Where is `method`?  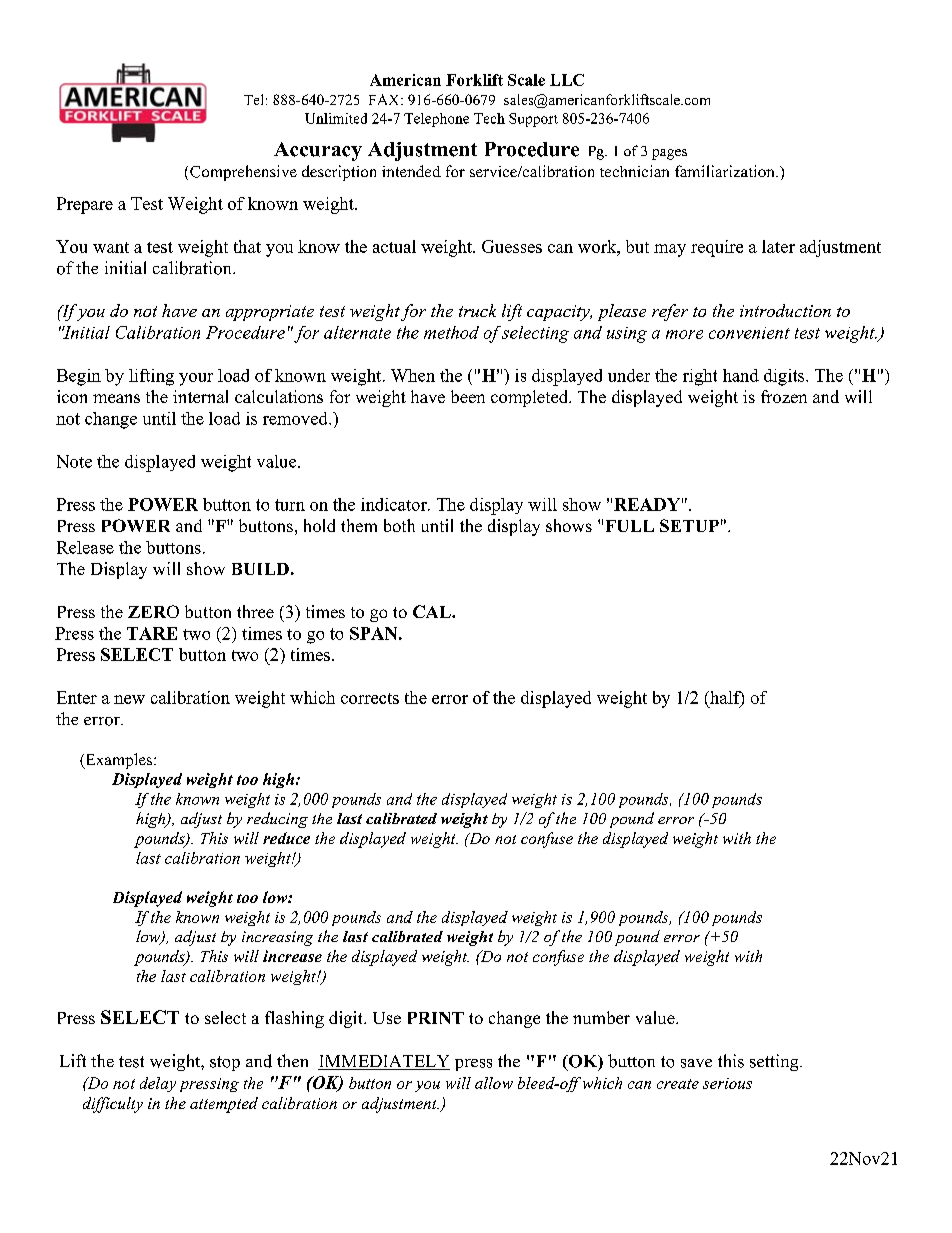 method is located at coordinates (451, 332).
